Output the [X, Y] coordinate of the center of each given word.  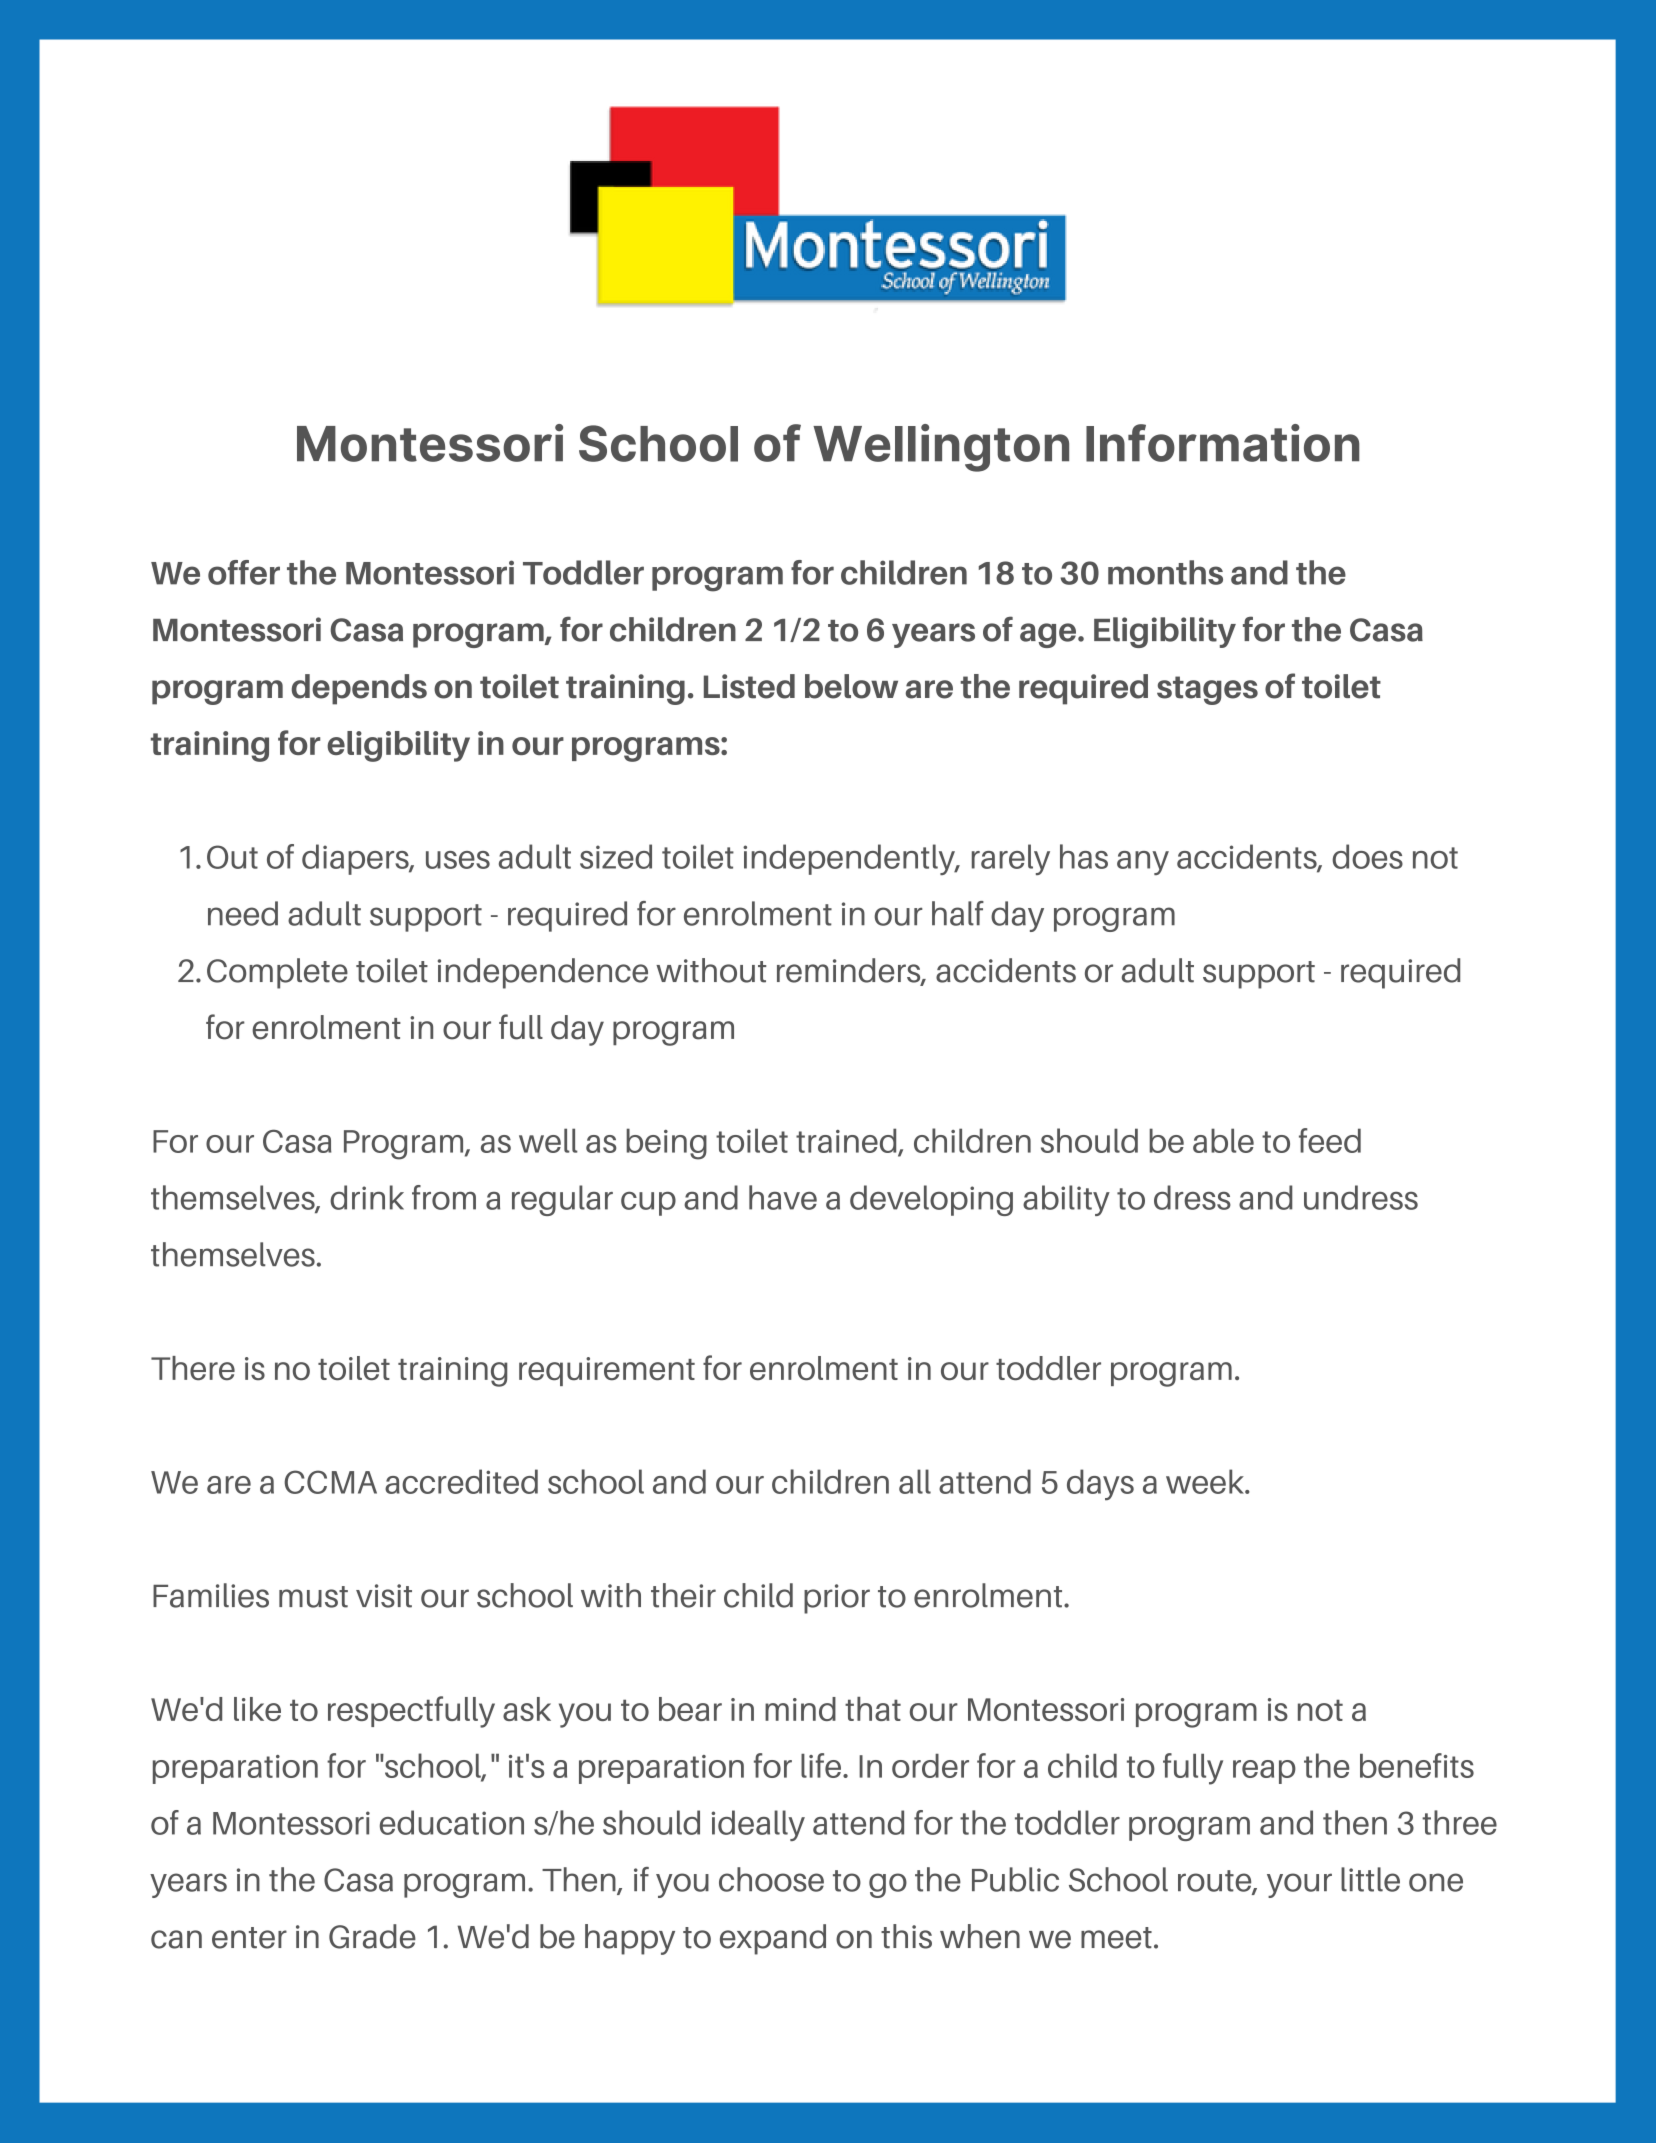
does [1367, 856]
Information [1223, 443]
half [958, 913]
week [1206, 1481]
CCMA [330, 1482]
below [851, 686]
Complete [277, 973]
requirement [607, 1371]
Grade [372, 1936]
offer [244, 572]
